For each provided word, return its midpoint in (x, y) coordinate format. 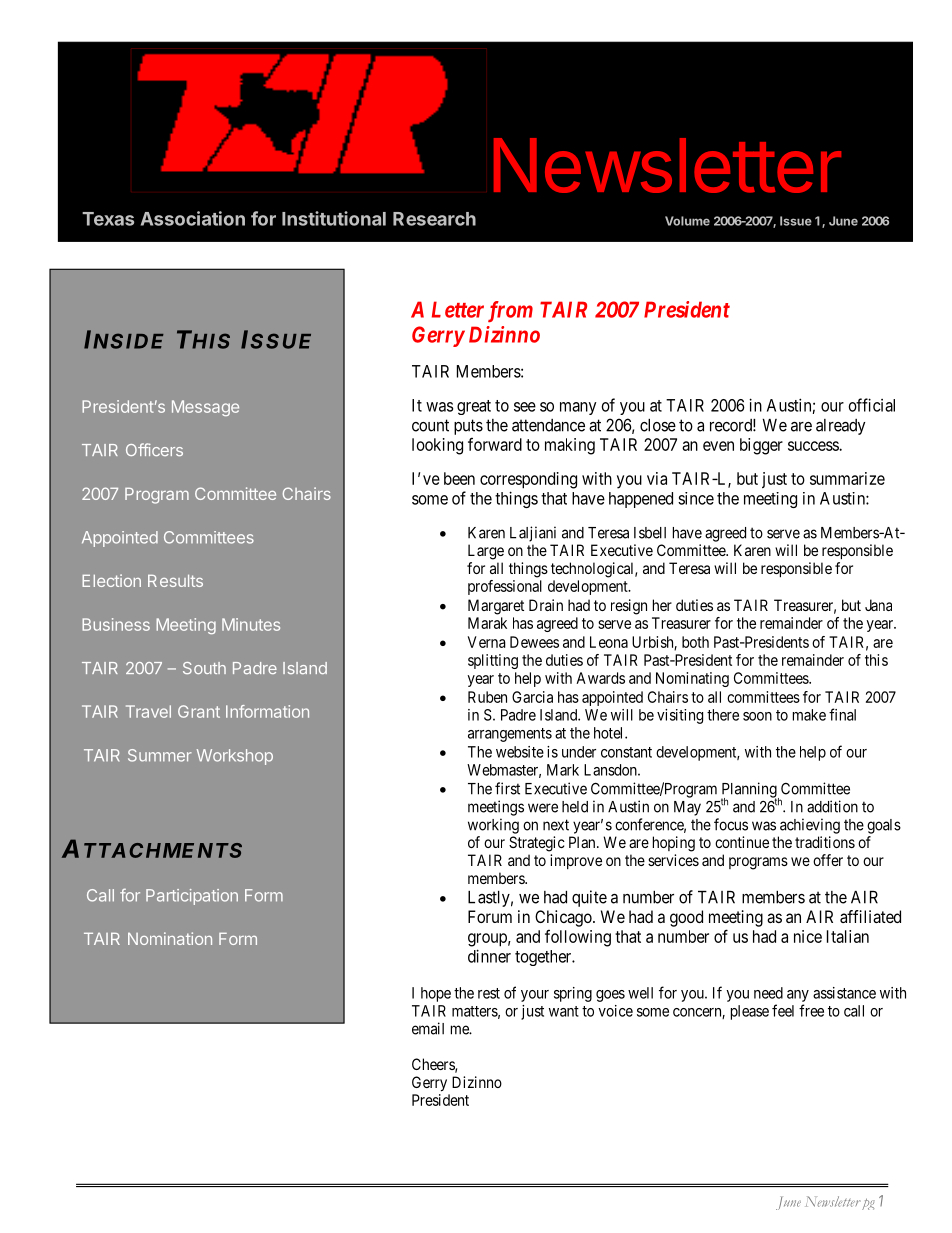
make (809, 715)
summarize (847, 478)
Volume (687, 221)
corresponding (528, 480)
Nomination (170, 938)
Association (193, 218)
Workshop (235, 757)
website (520, 752)
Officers (154, 449)
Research (434, 219)
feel (783, 1010)
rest (489, 993)
